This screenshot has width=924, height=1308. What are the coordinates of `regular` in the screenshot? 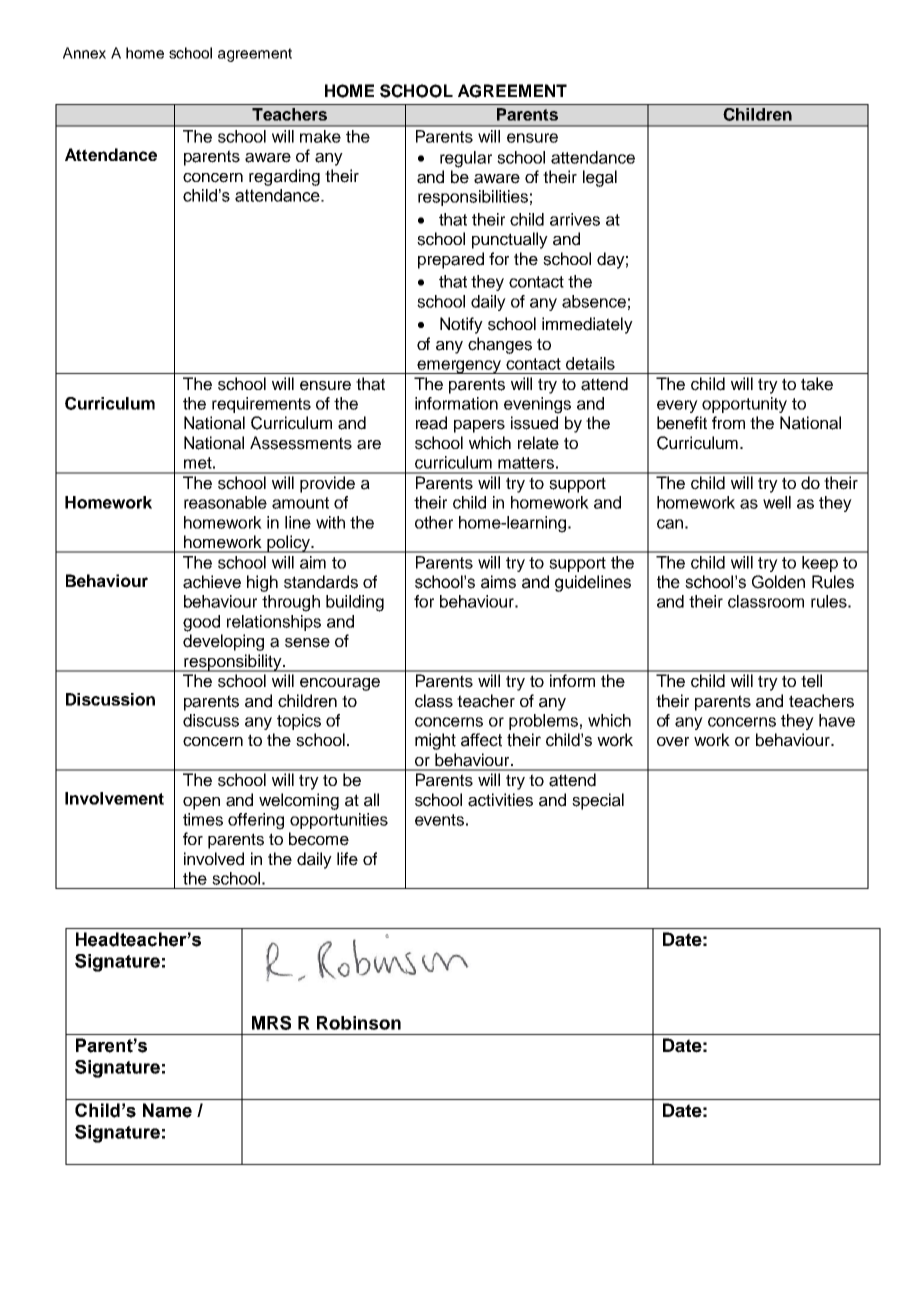 It's located at (466, 159).
